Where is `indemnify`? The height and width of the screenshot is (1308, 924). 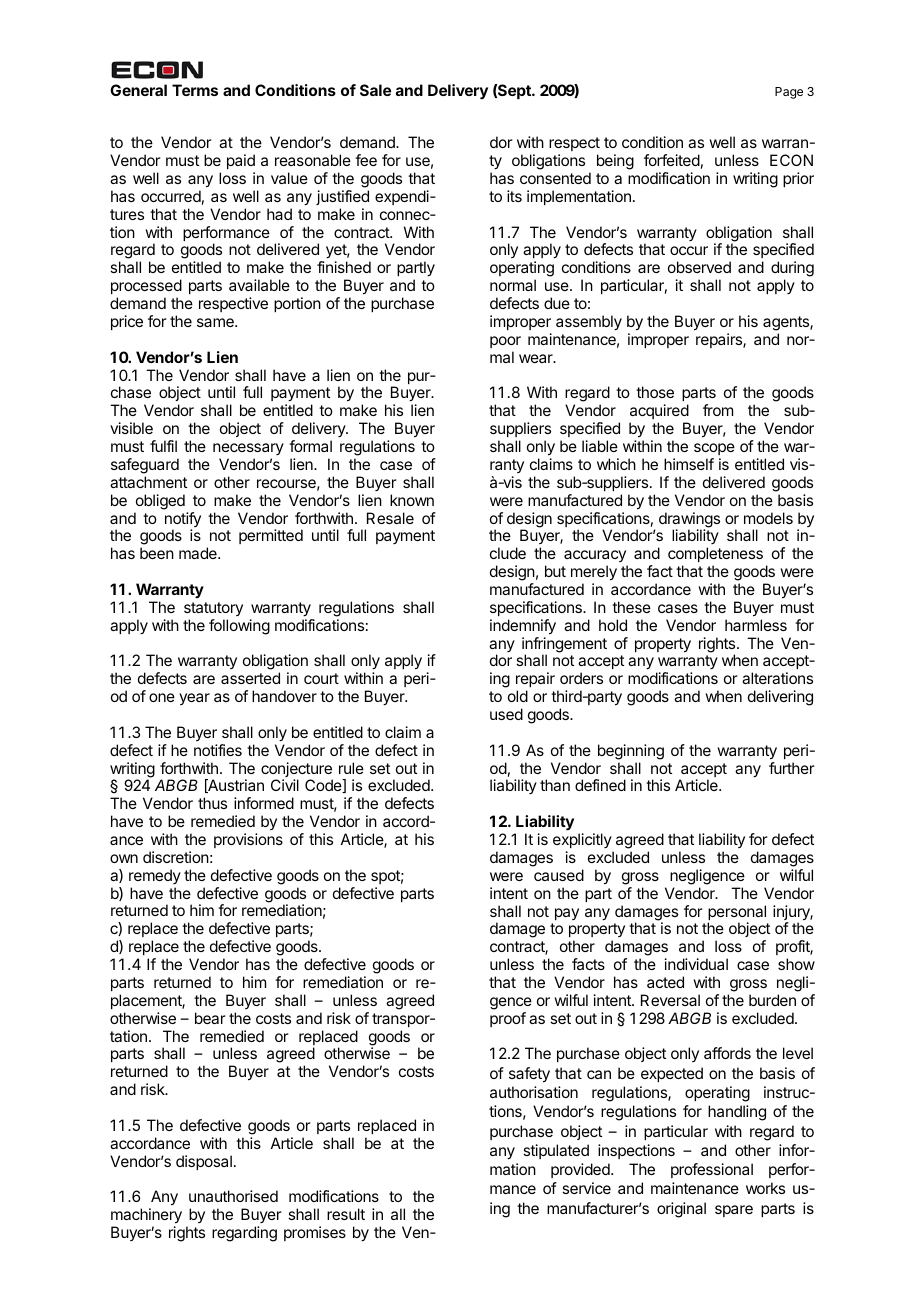 indemnify is located at coordinates (523, 627).
